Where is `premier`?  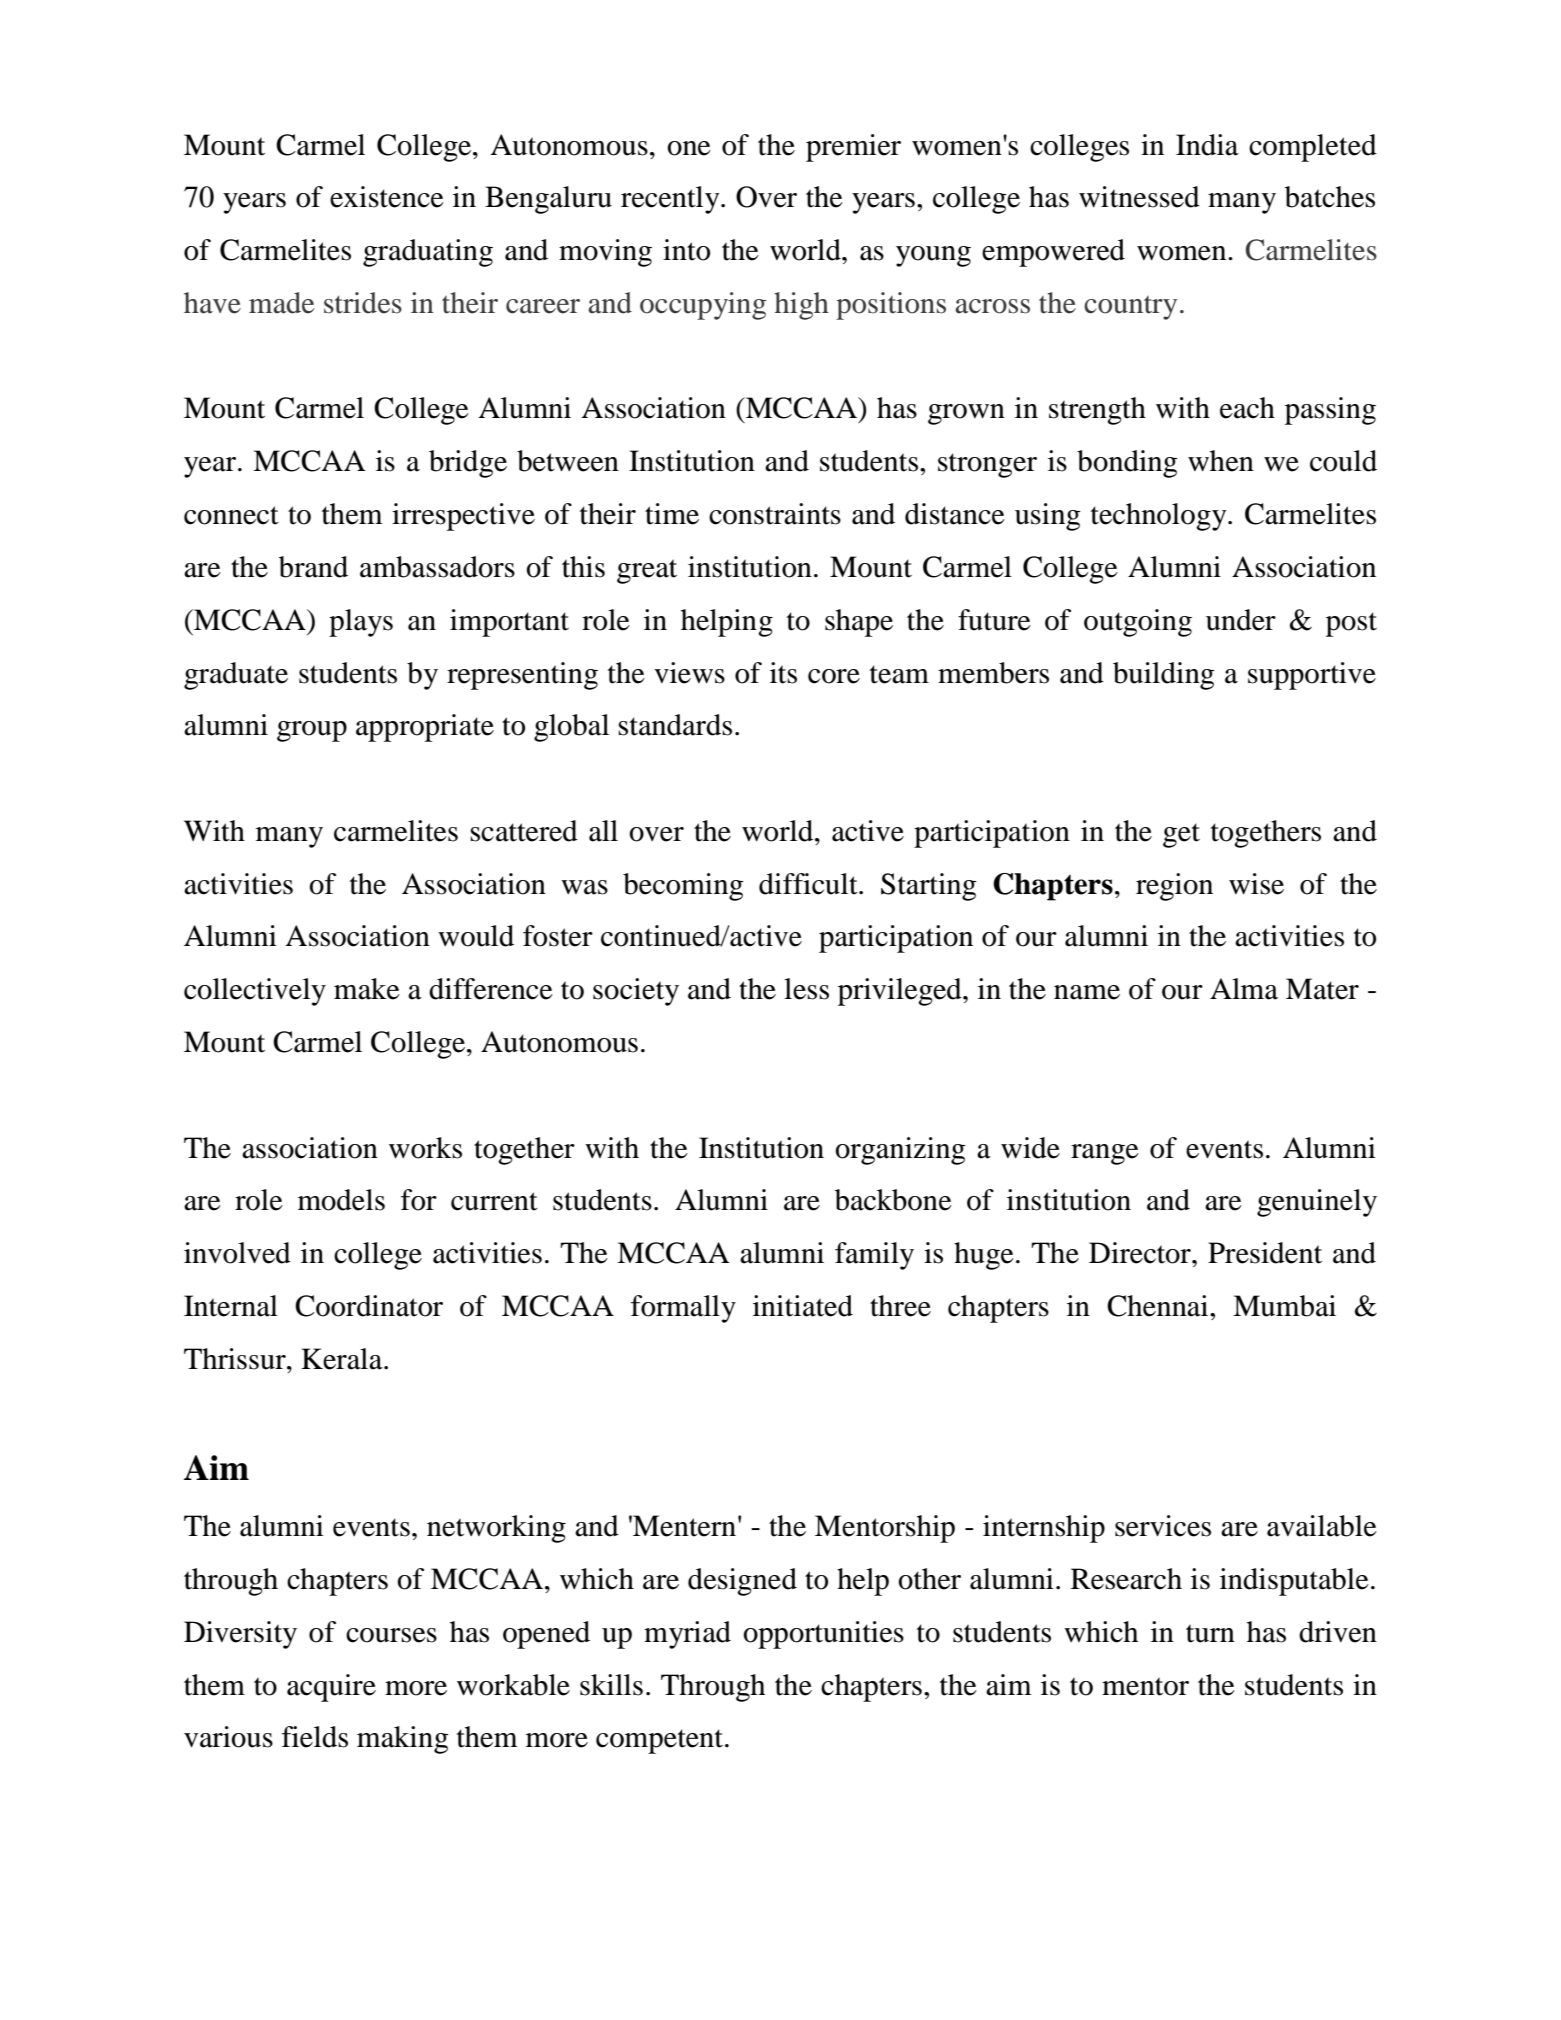
premier is located at coordinates (853, 148).
